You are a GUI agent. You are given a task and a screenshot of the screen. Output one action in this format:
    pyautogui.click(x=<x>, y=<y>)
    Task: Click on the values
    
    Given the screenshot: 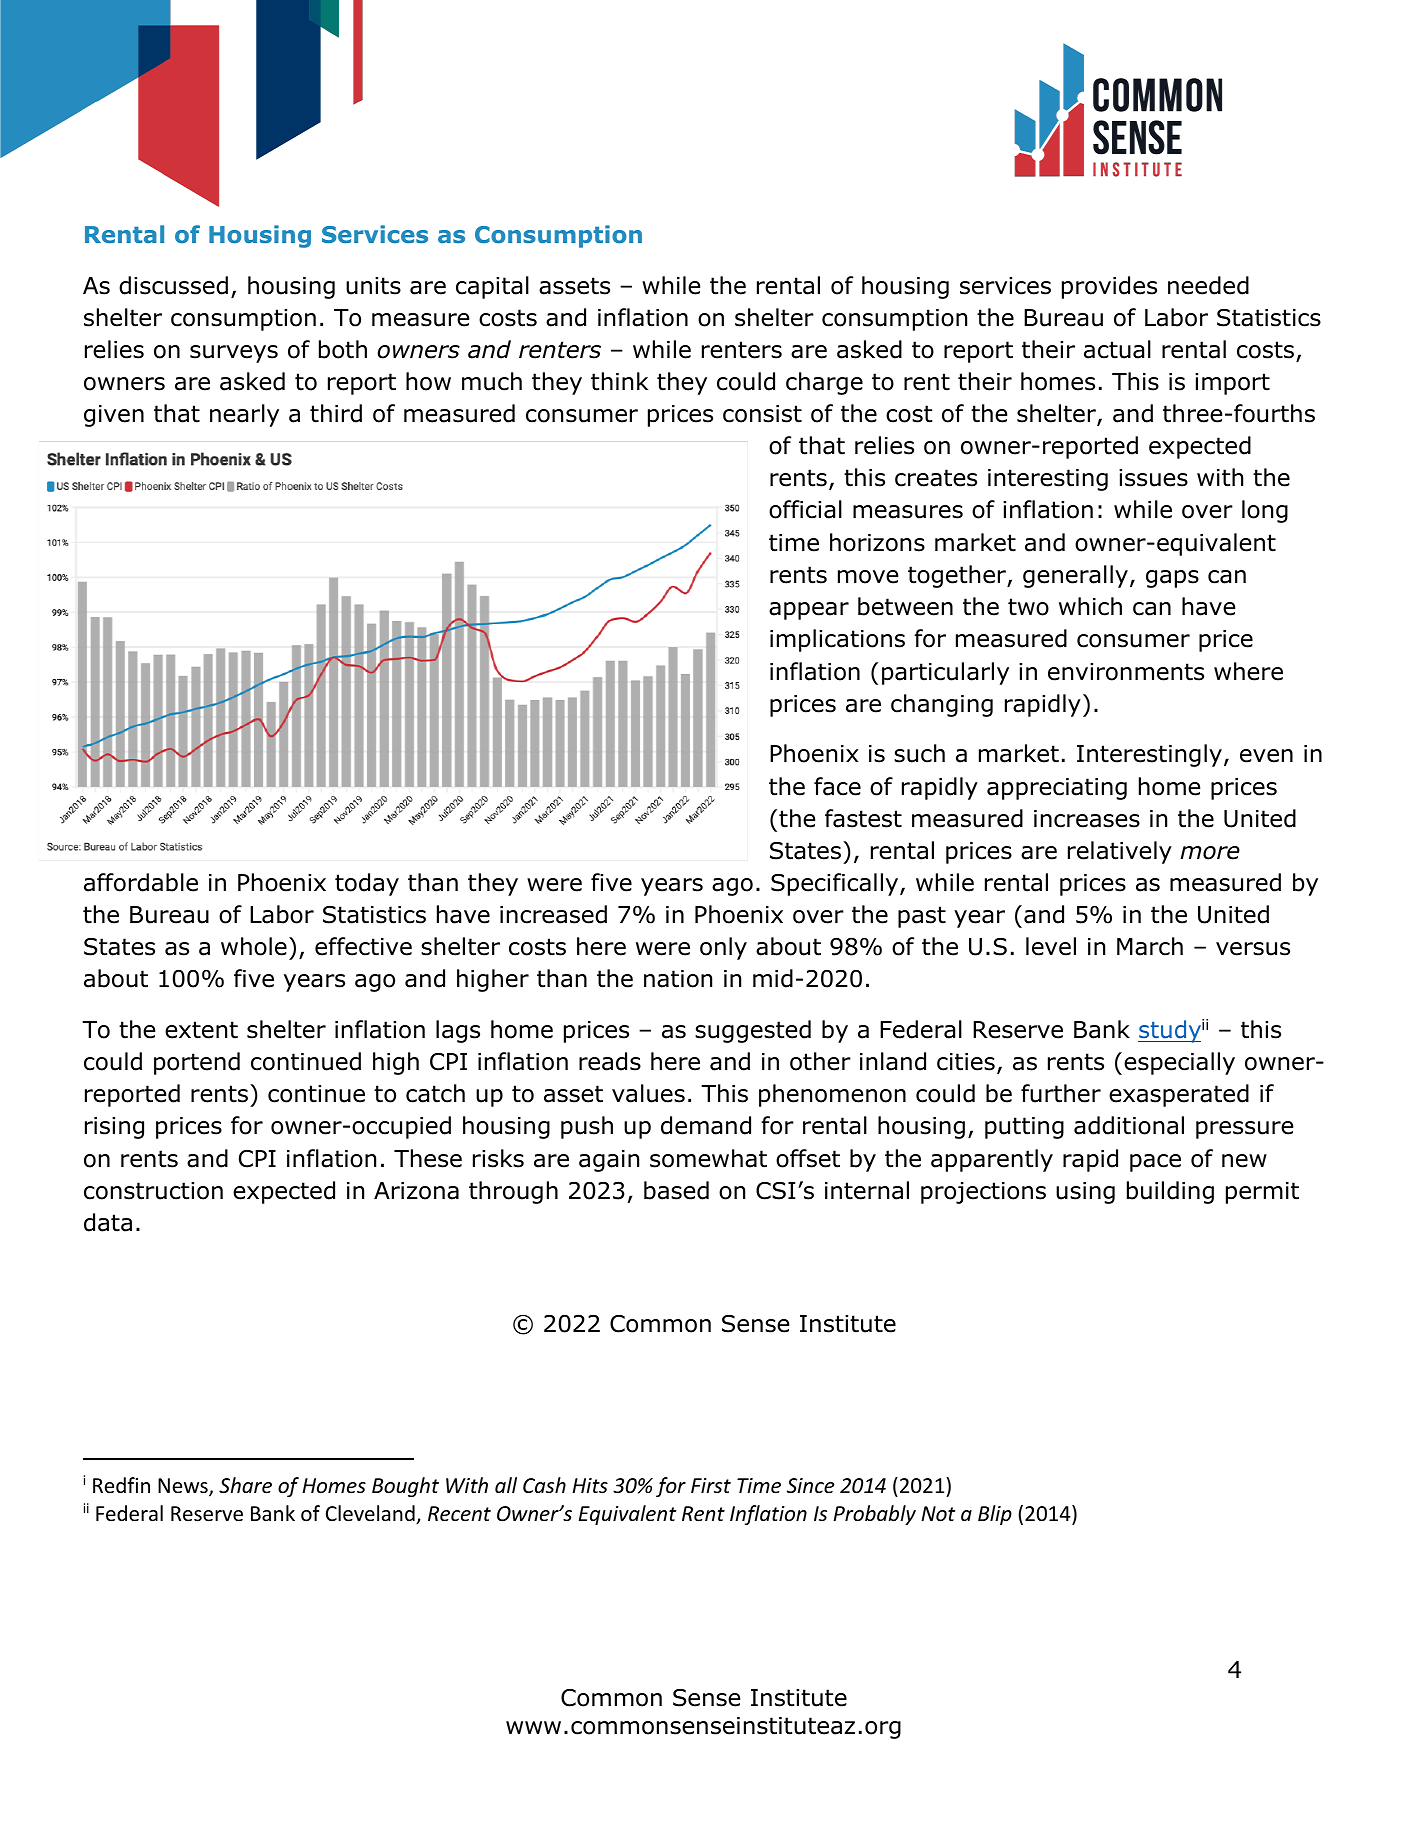 What is the action you would take?
    pyautogui.click(x=648, y=1093)
